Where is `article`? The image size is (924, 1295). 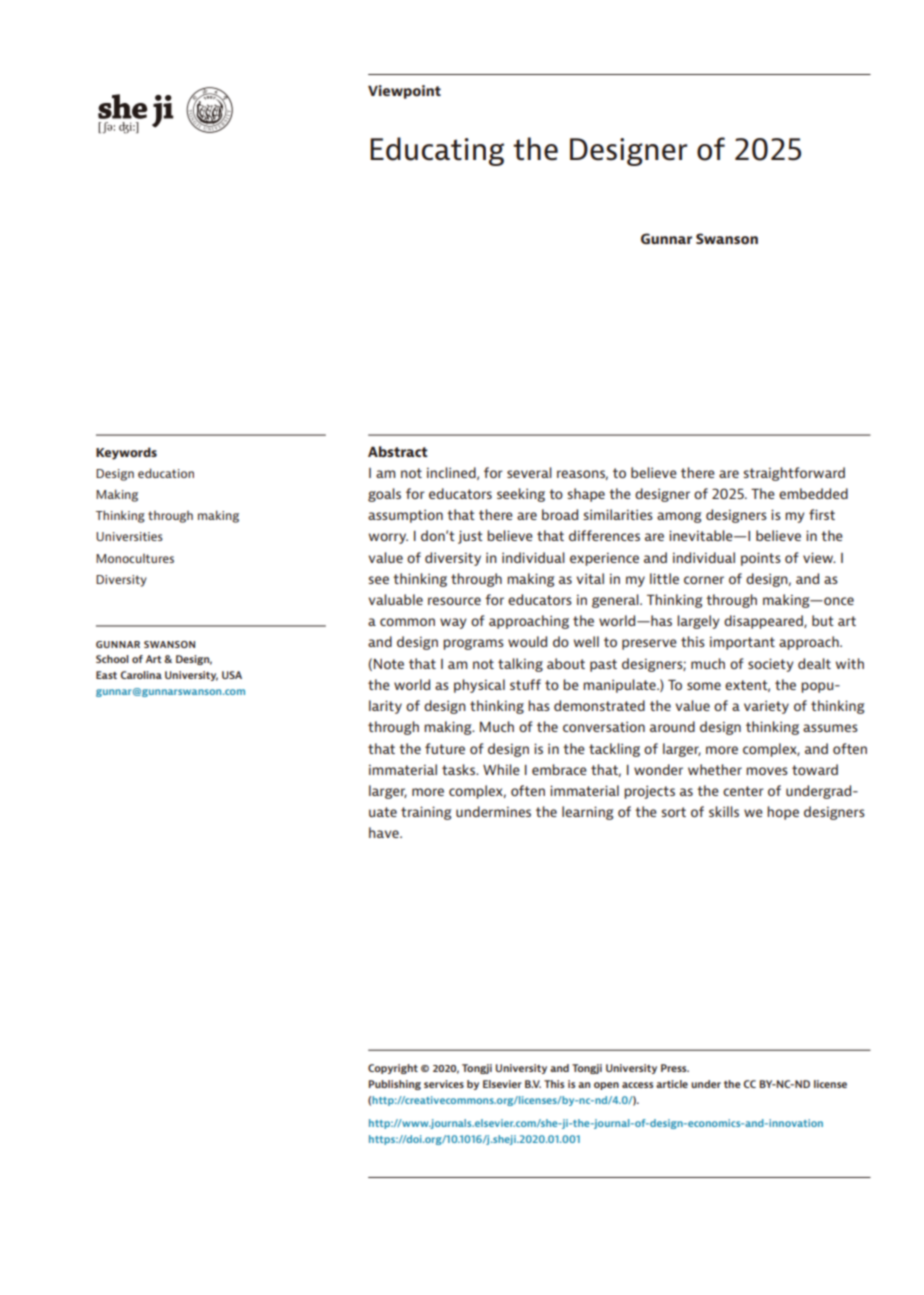 article is located at coordinates (672, 1084).
